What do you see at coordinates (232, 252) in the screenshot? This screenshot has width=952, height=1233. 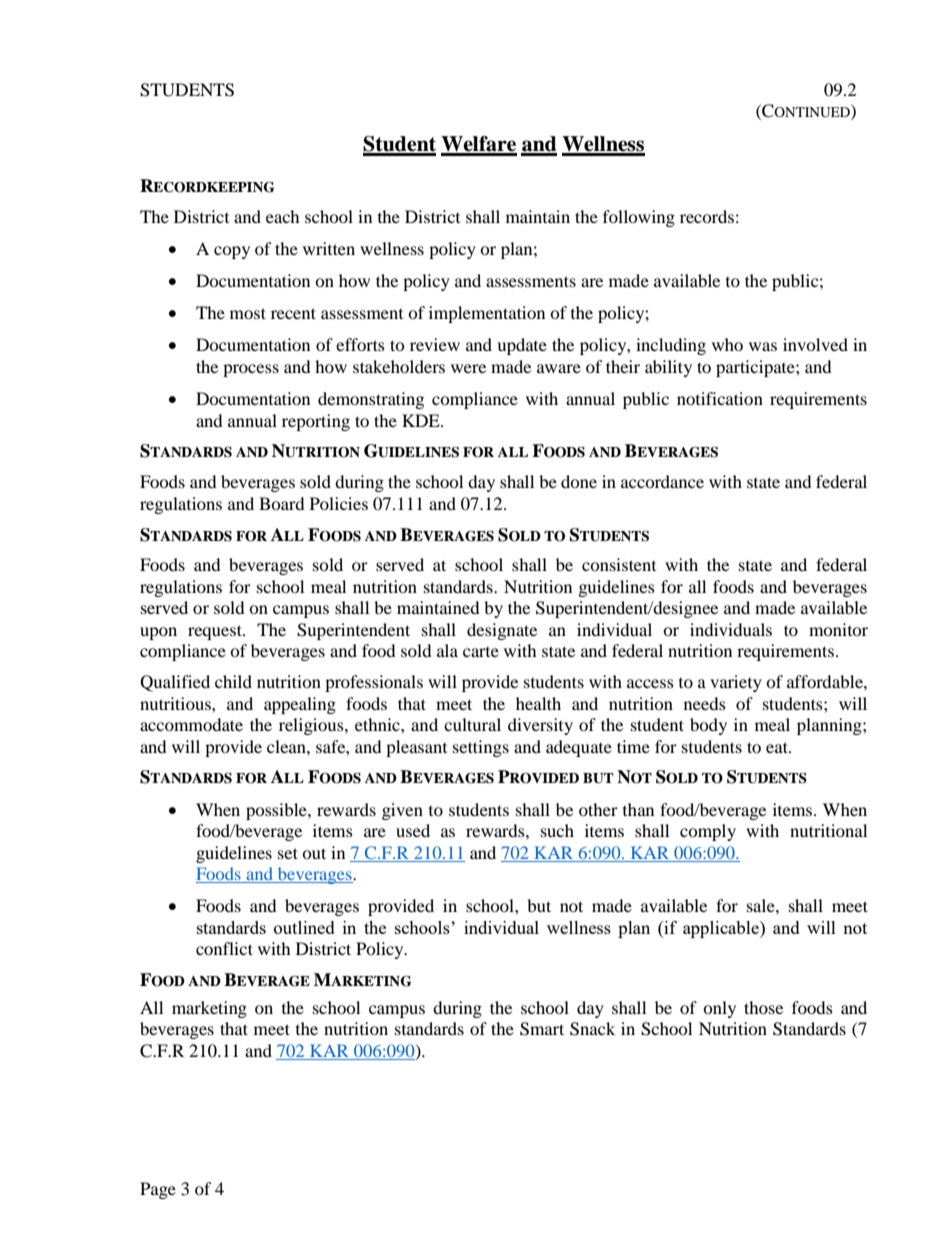 I see `copy` at bounding box center [232, 252].
